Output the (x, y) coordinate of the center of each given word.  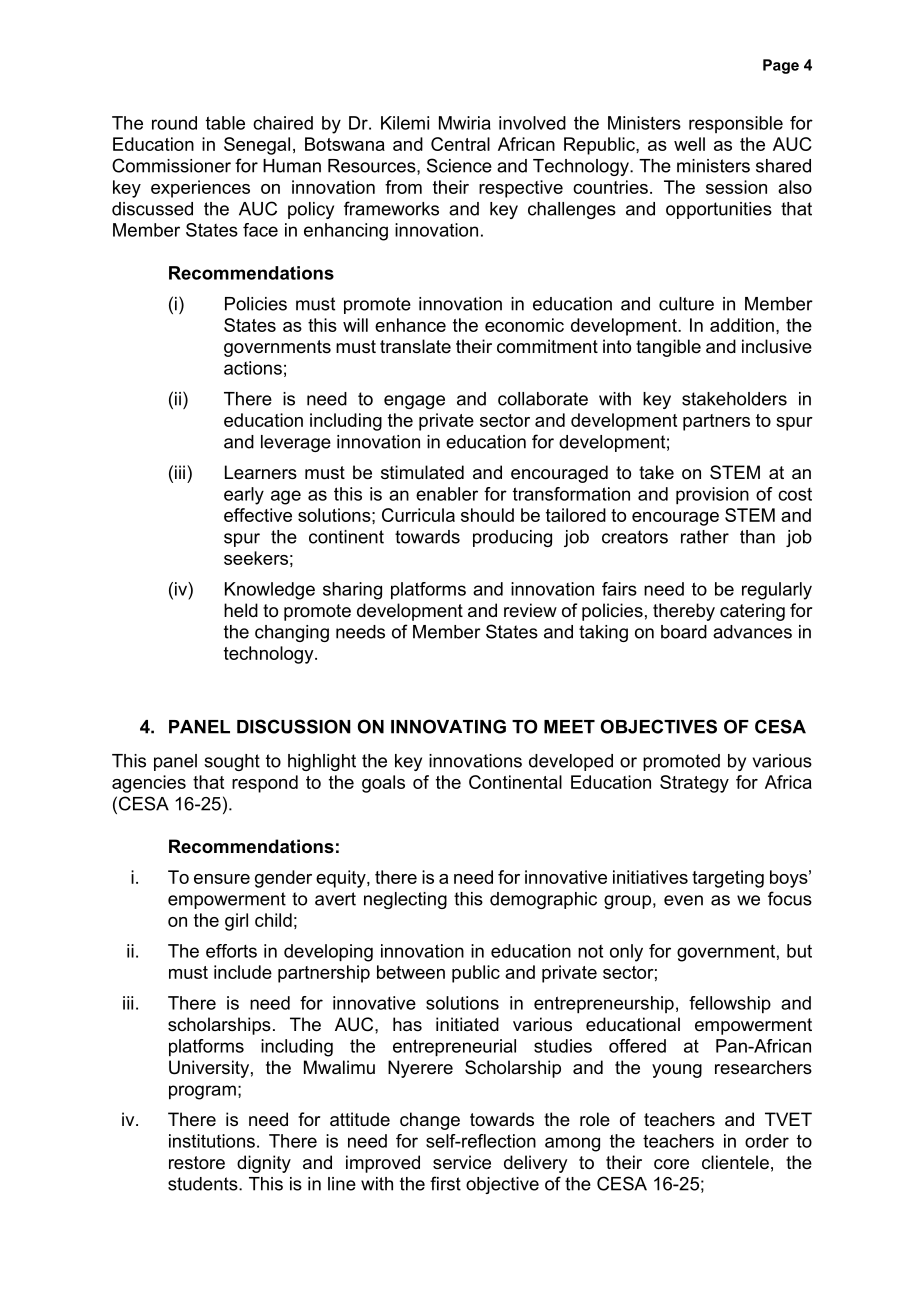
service (462, 1162)
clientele (735, 1162)
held (241, 610)
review (530, 610)
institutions (212, 1141)
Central (460, 144)
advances (752, 632)
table (225, 123)
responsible (736, 124)
